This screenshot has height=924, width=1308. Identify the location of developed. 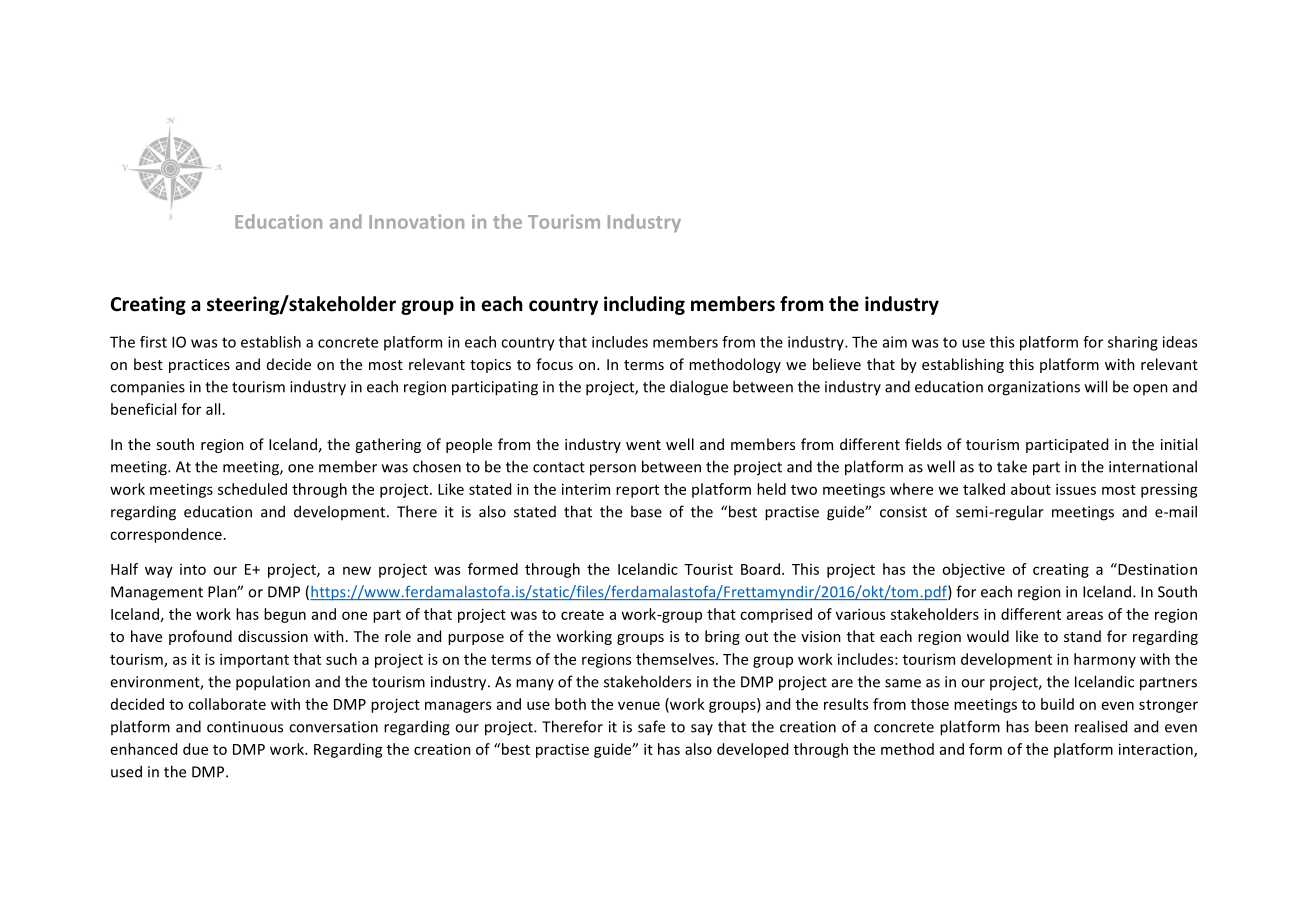
(752, 750).
